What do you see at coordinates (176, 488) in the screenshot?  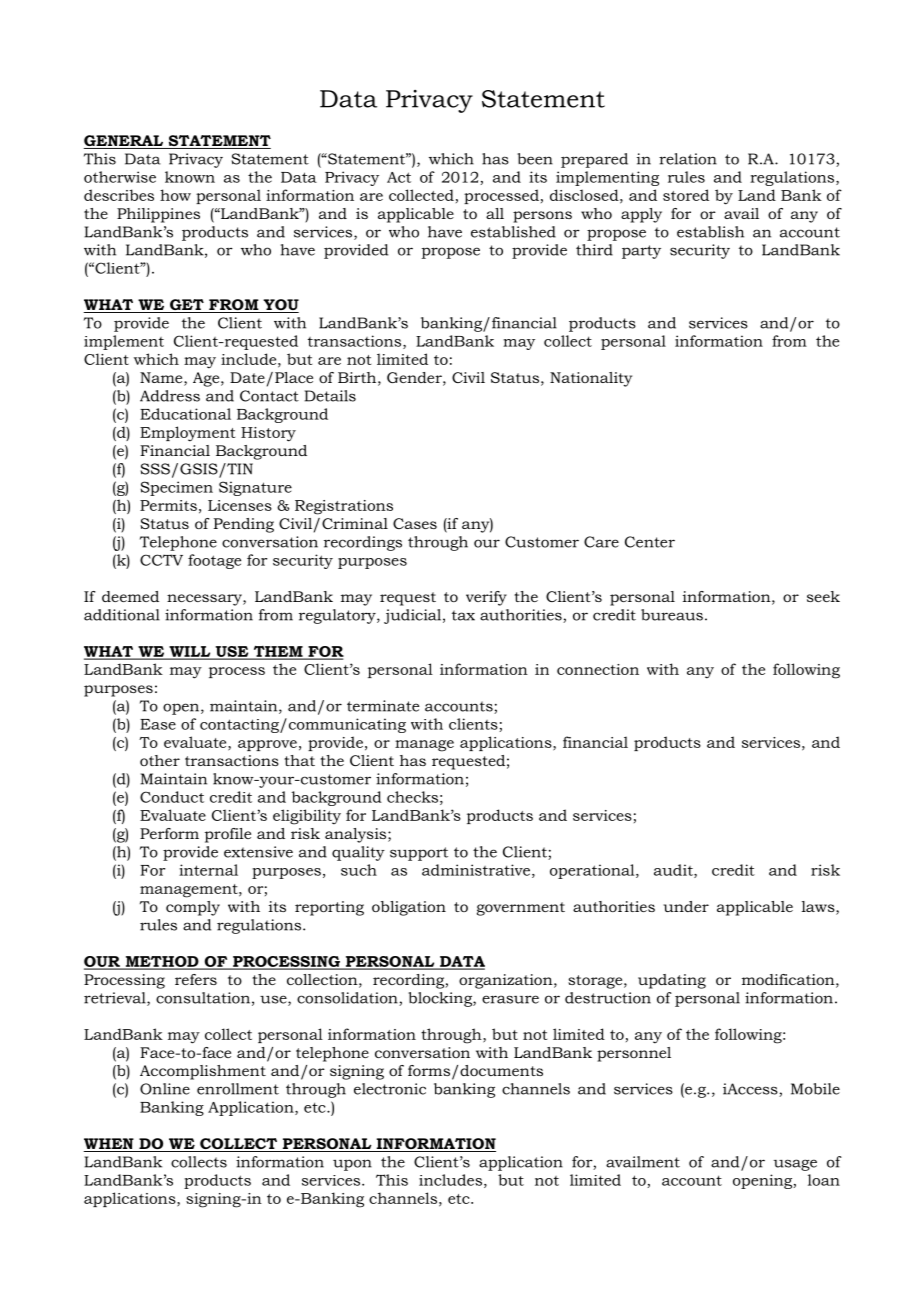 I see `Specimen` at bounding box center [176, 488].
